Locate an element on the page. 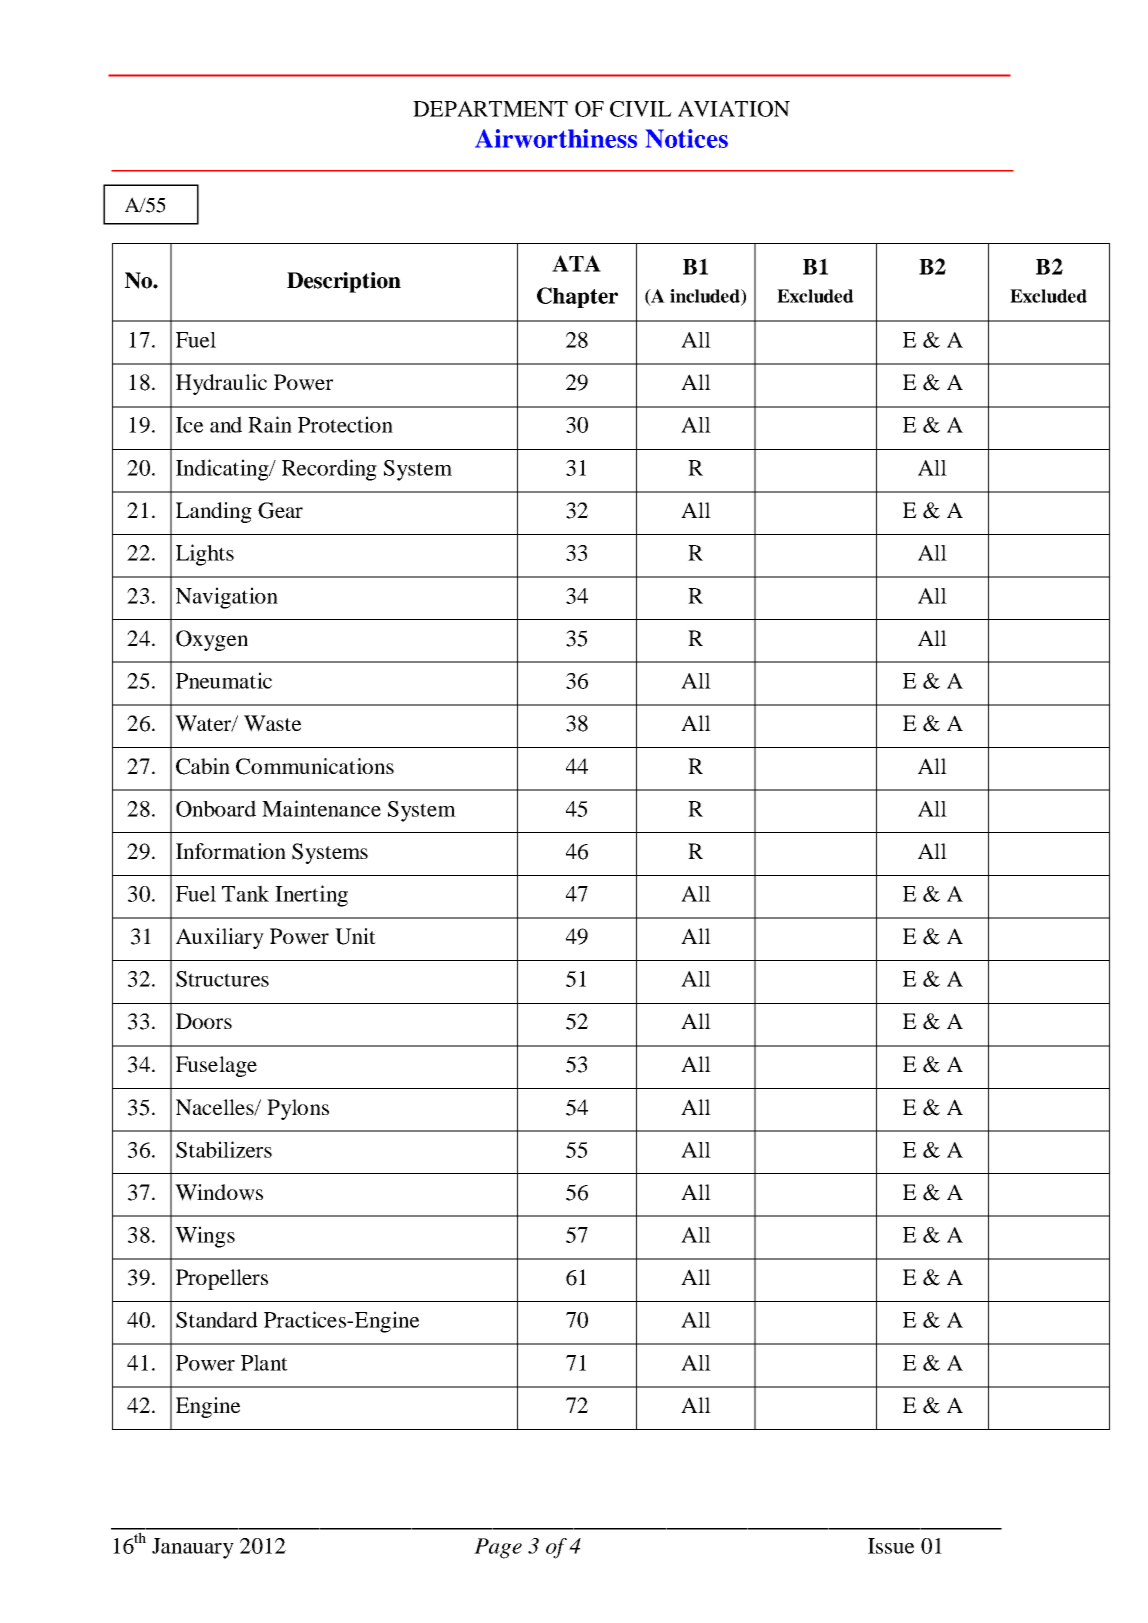  ATA is located at coordinates (576, 263).
